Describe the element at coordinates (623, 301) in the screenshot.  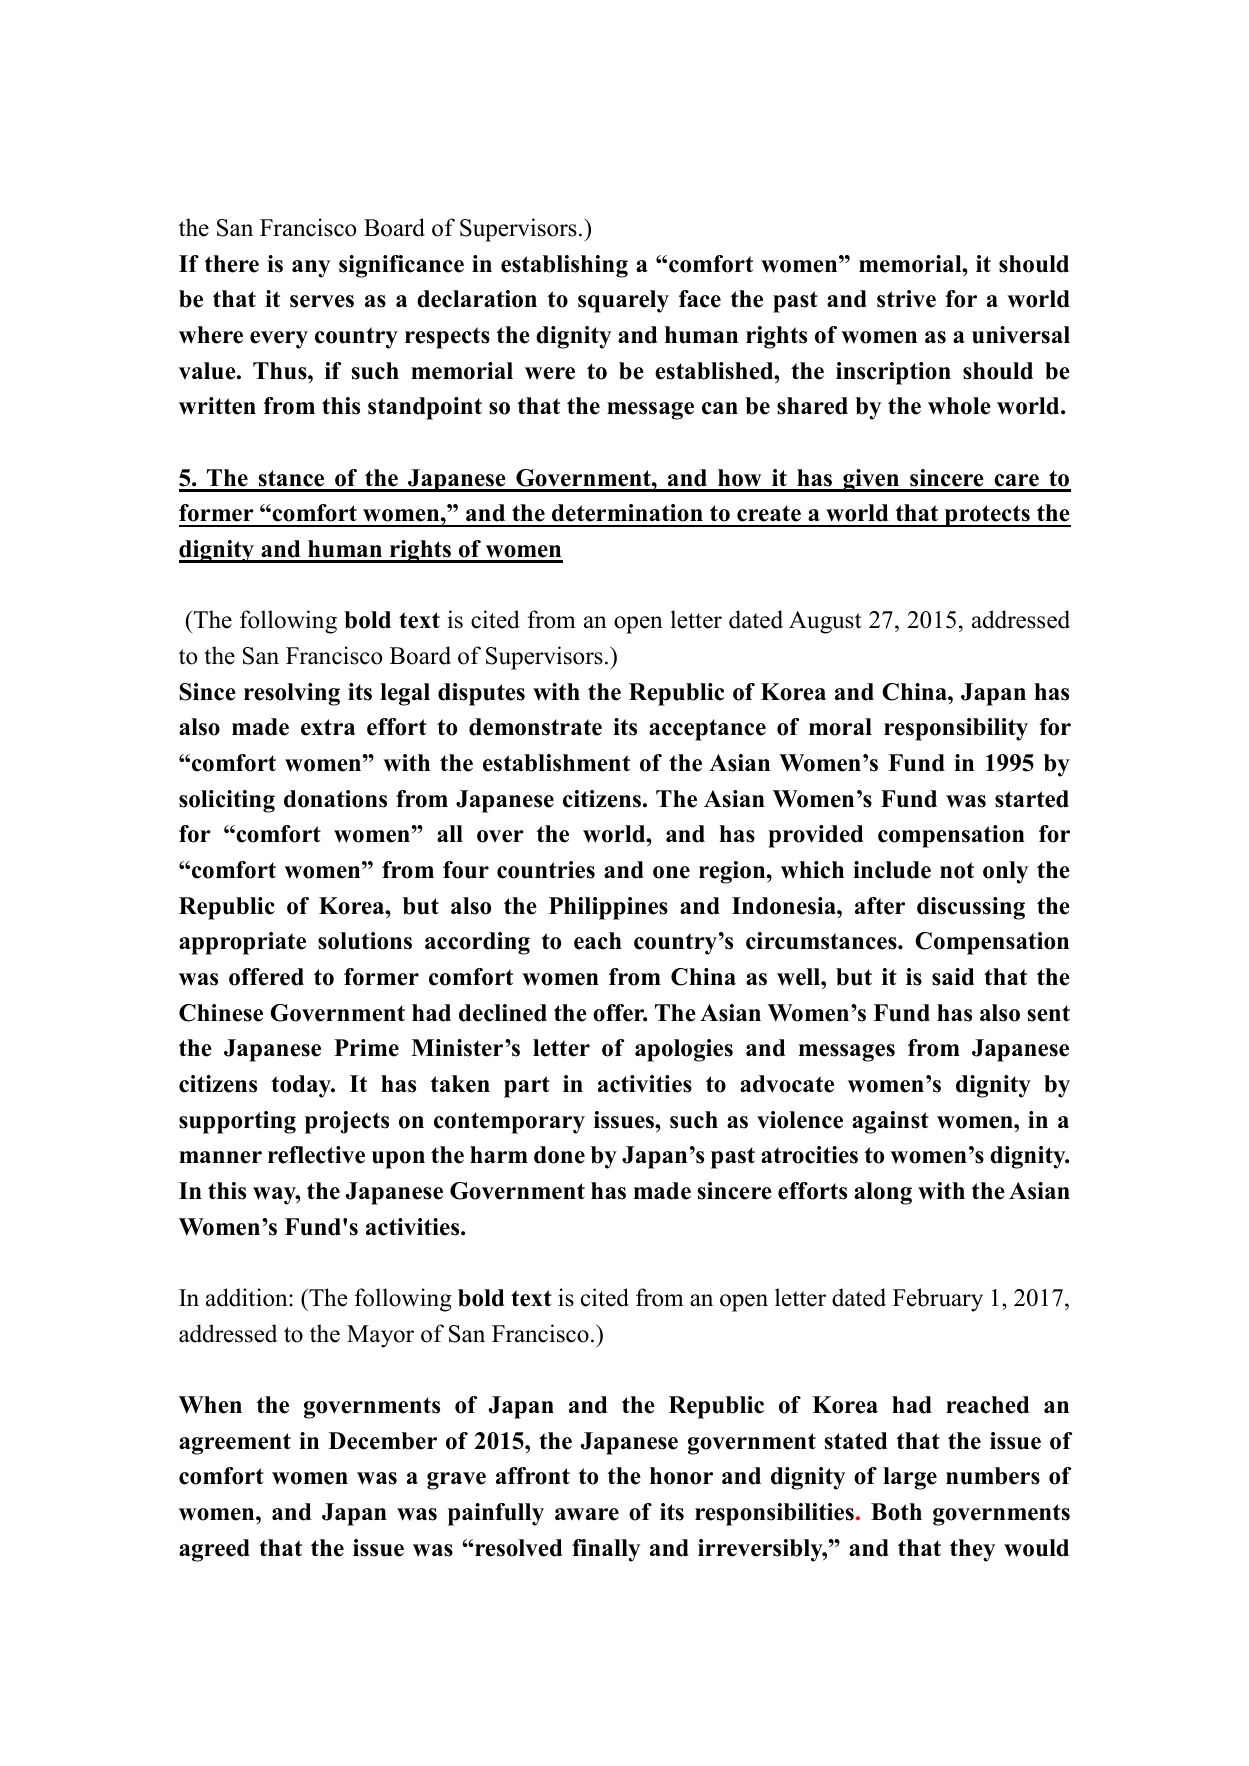
I see `squarely` at that location.
